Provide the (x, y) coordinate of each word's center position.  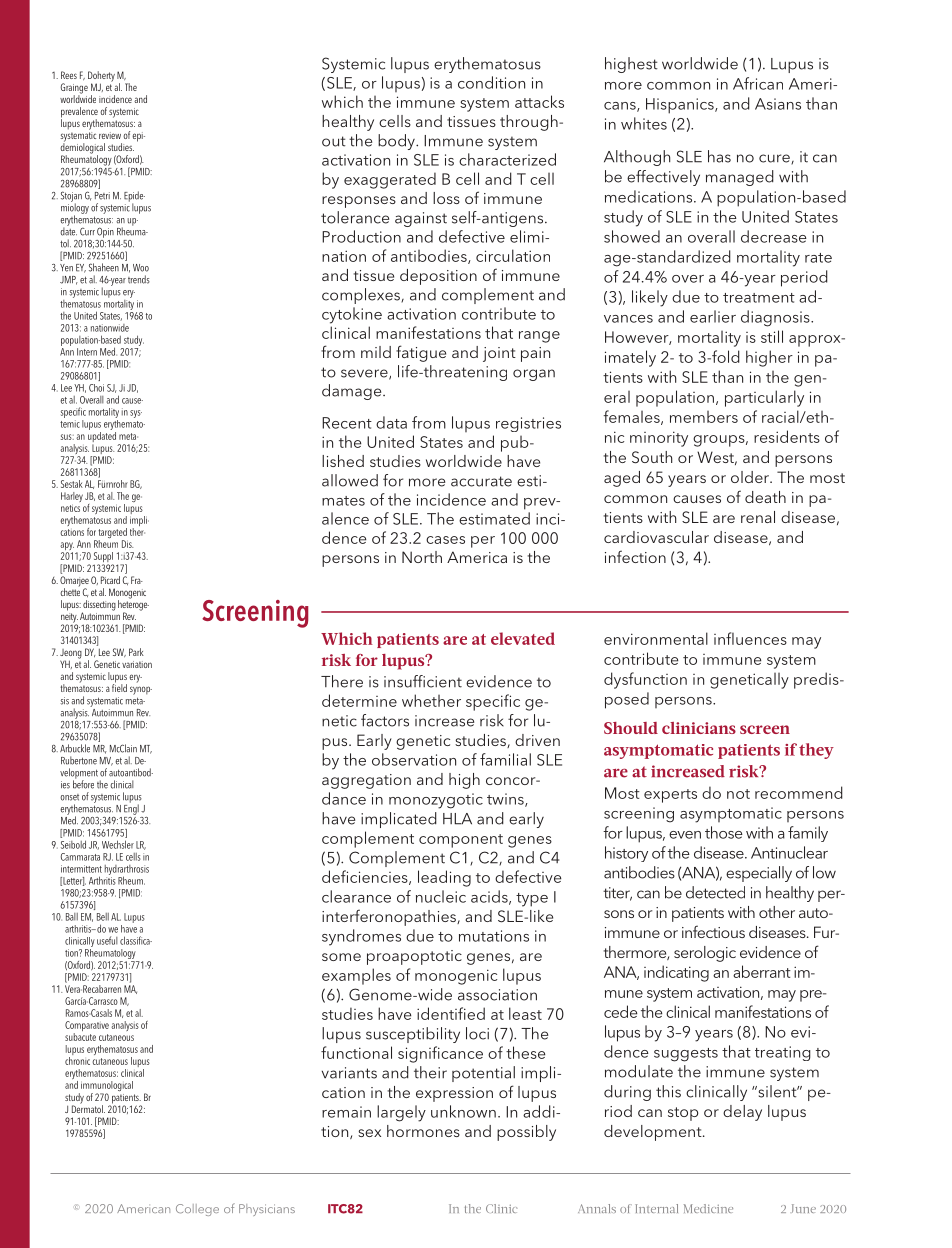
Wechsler (118, 844)
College (197, 1210)
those (724, 832)
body (397, 142)
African (758, 83)
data (391, 422)
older (751, 477)
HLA (457, 819)
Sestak (72, 484)
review (110, 135)
